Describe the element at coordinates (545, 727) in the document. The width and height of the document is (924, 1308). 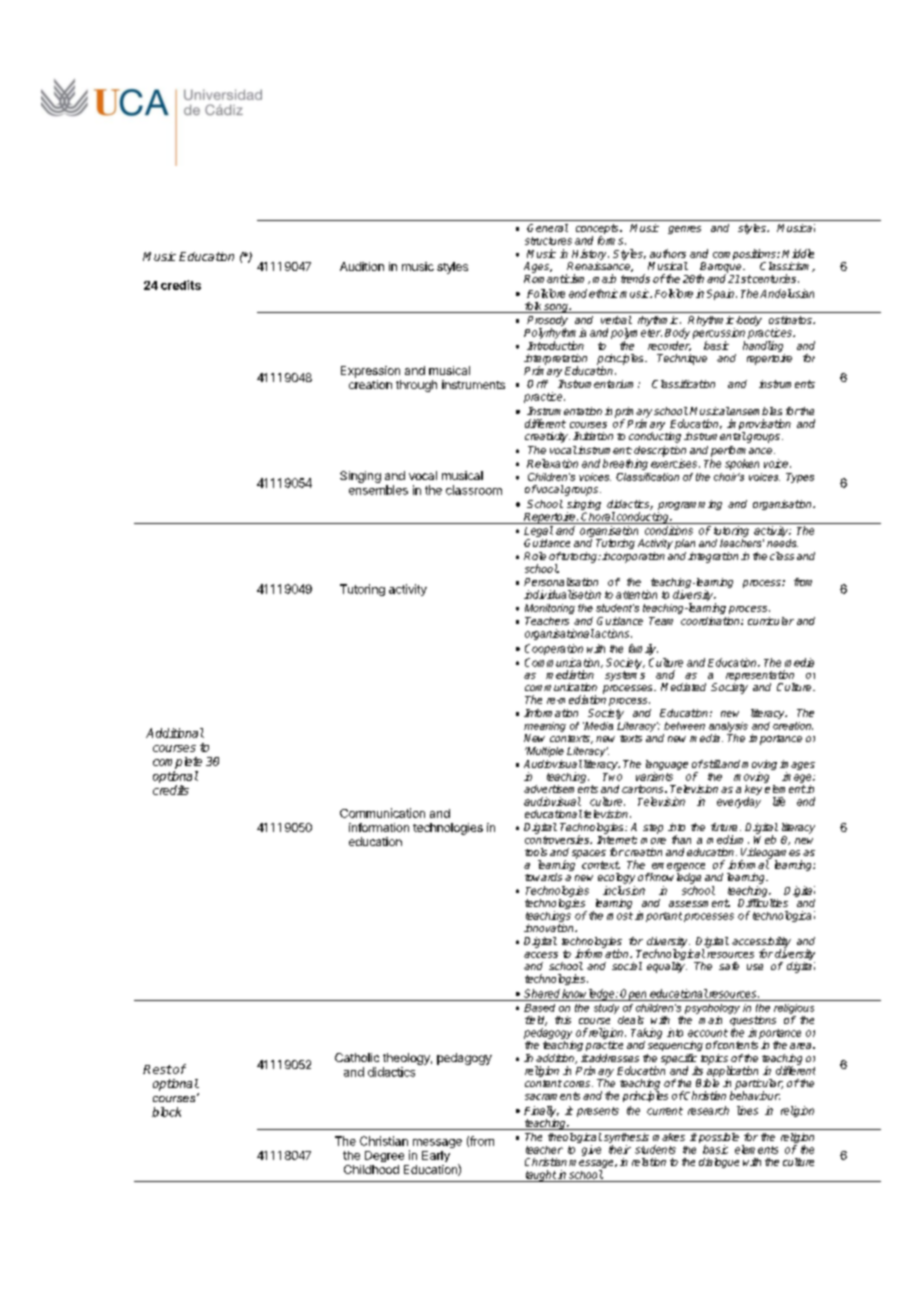
I see `meaning` at that location.
